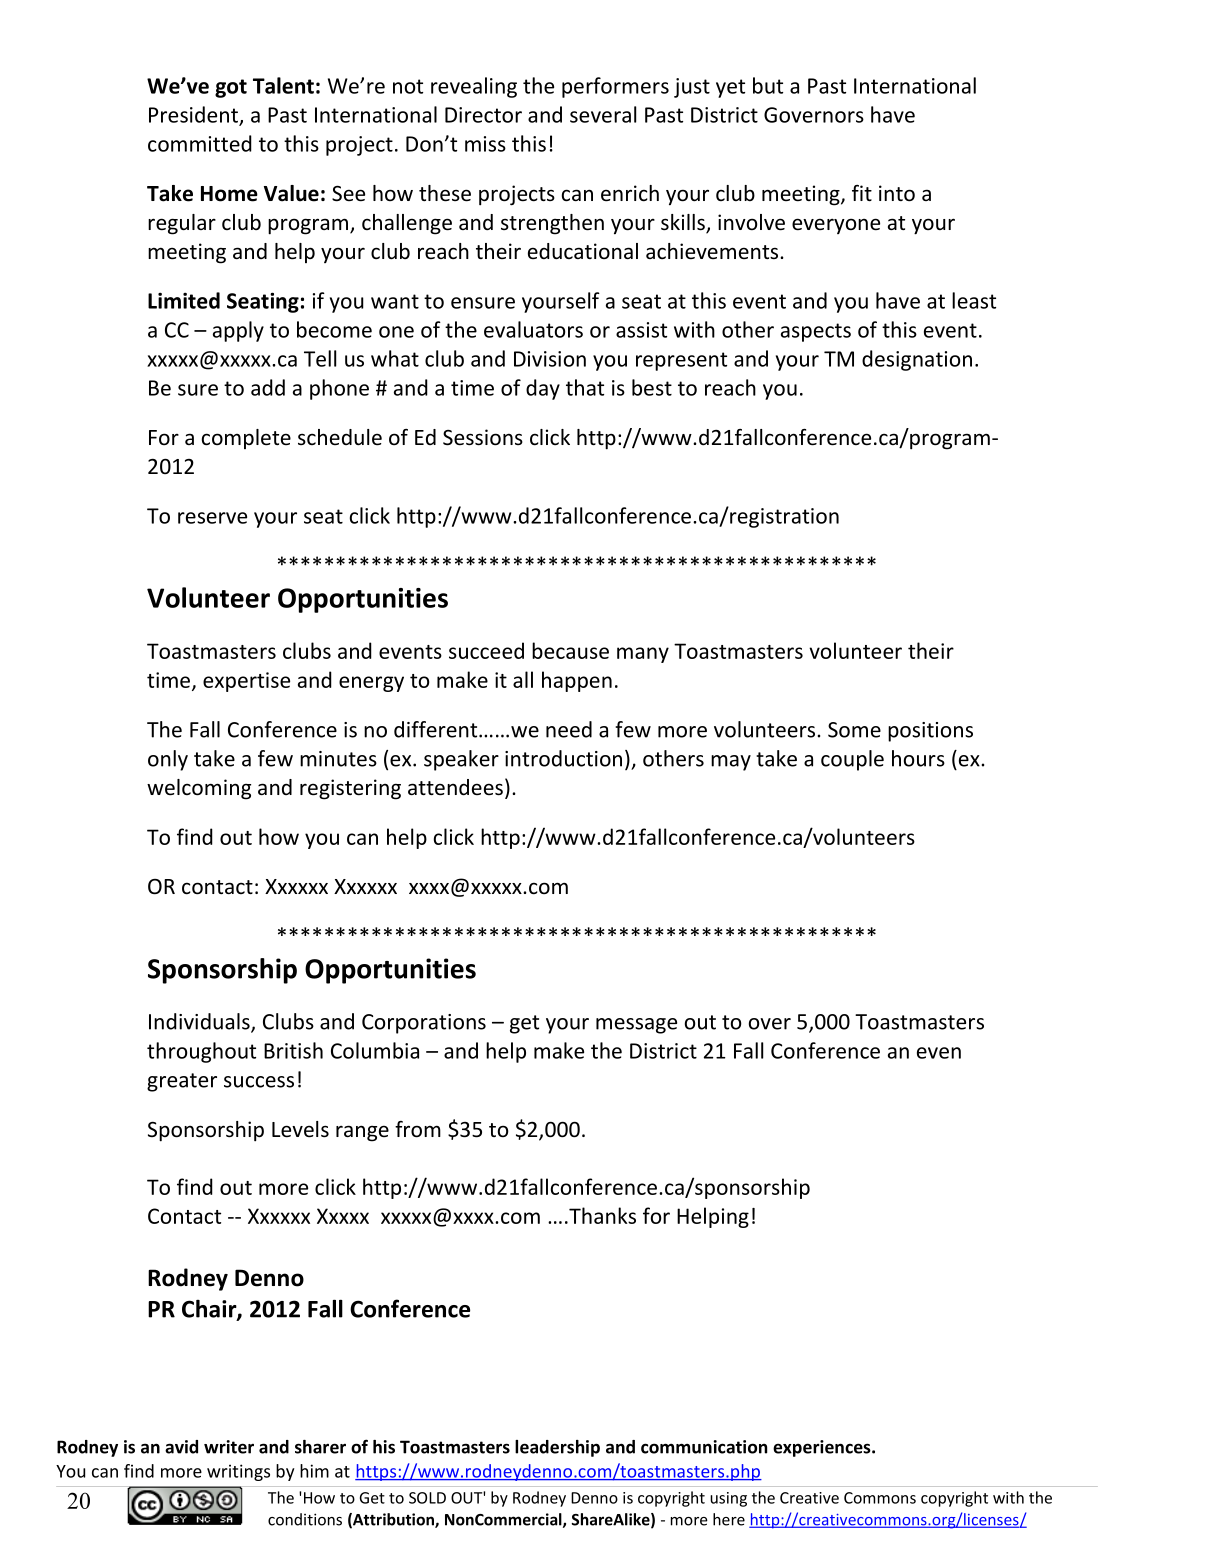  I want to click on Talent, so click(283, 85).
